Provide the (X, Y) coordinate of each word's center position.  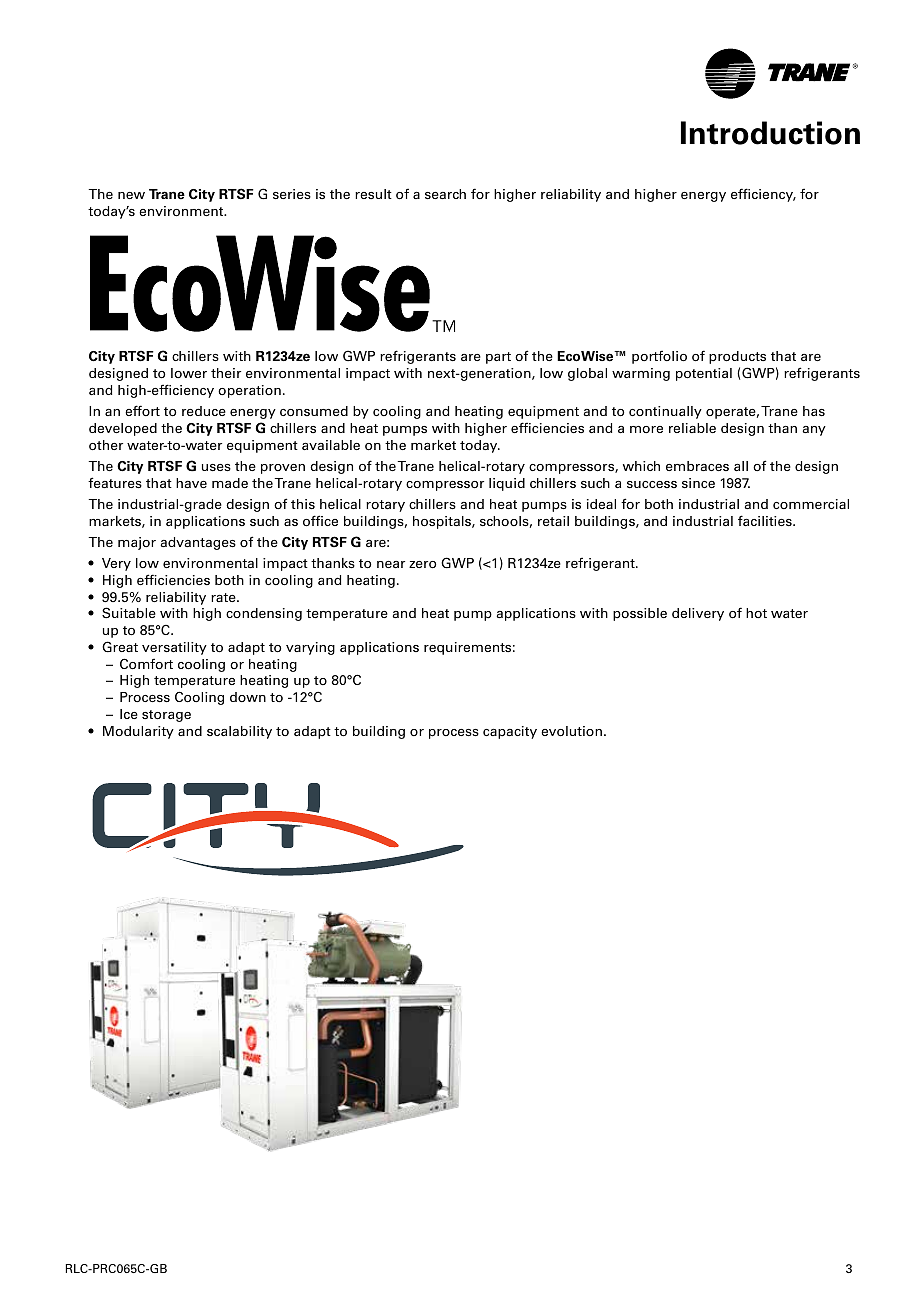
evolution (571, 731)
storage (166, 716)
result (373, 194)
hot (756, 613)
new (131, 195)
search (445, 194)
